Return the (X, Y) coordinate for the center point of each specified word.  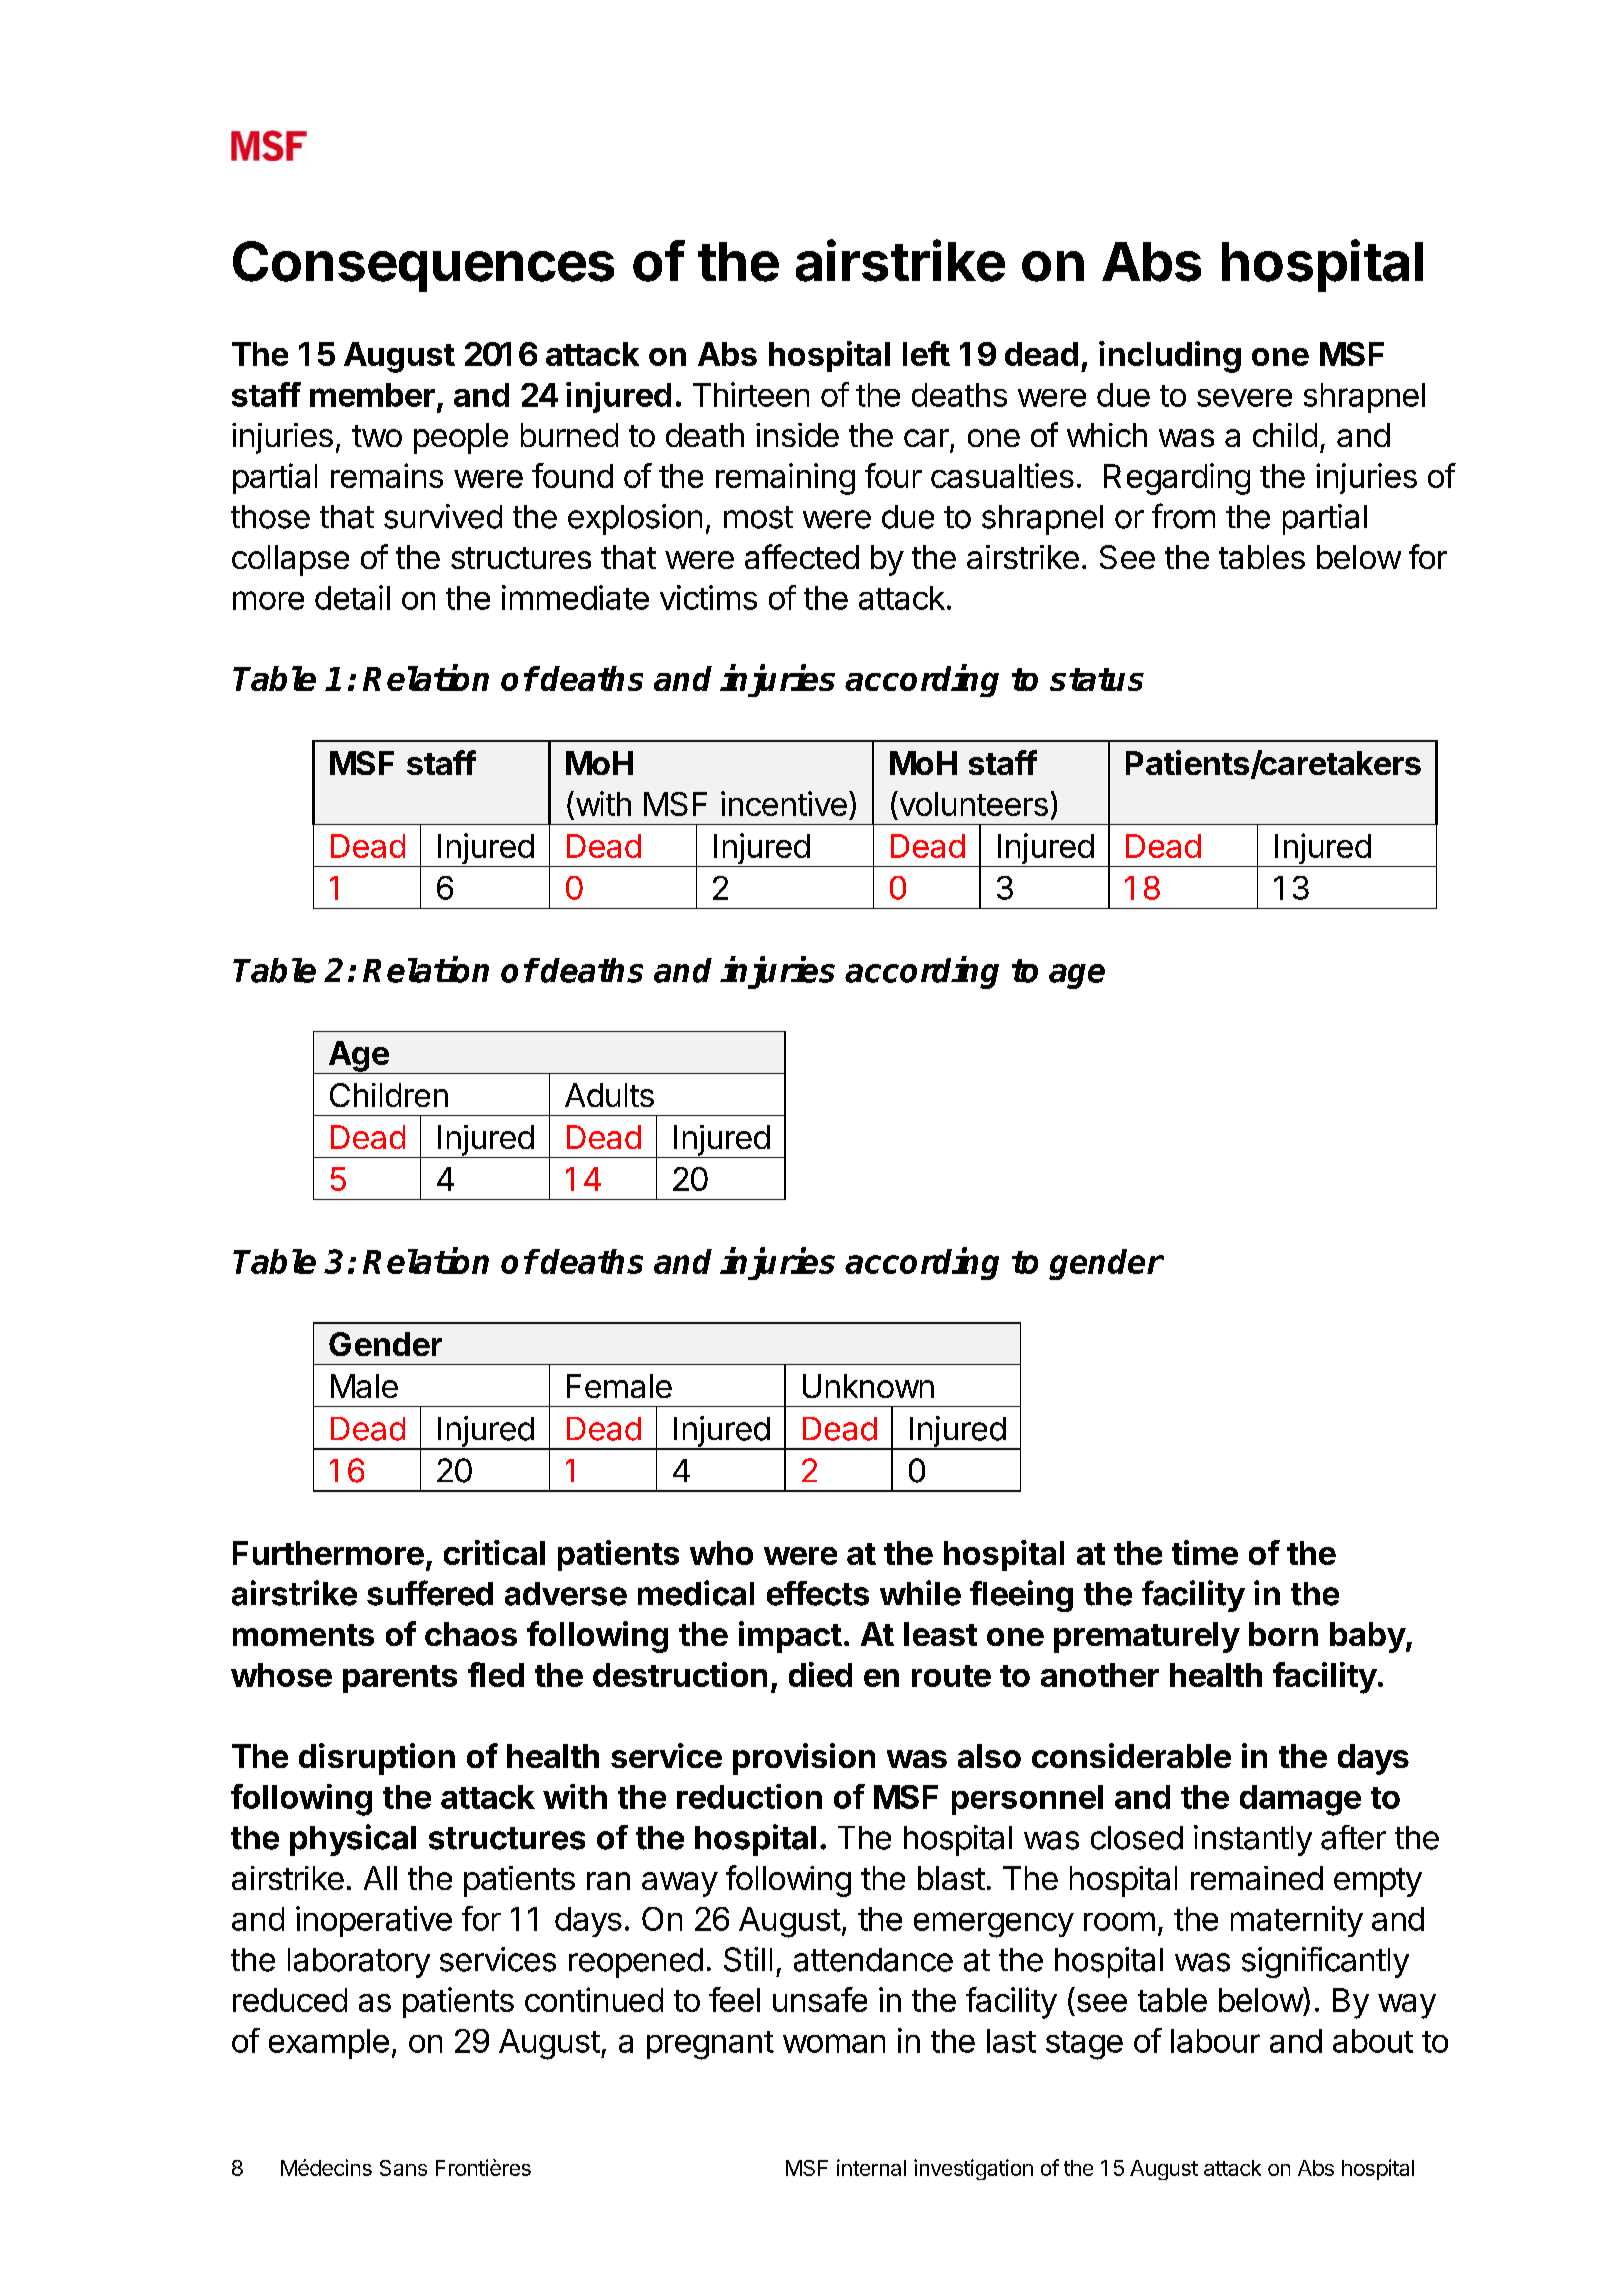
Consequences (423, 266)
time (1205, 1552)
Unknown (868, 1386)
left (926, 353)
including (1170, 357)
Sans (403, 2168)
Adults (609, 1095)
